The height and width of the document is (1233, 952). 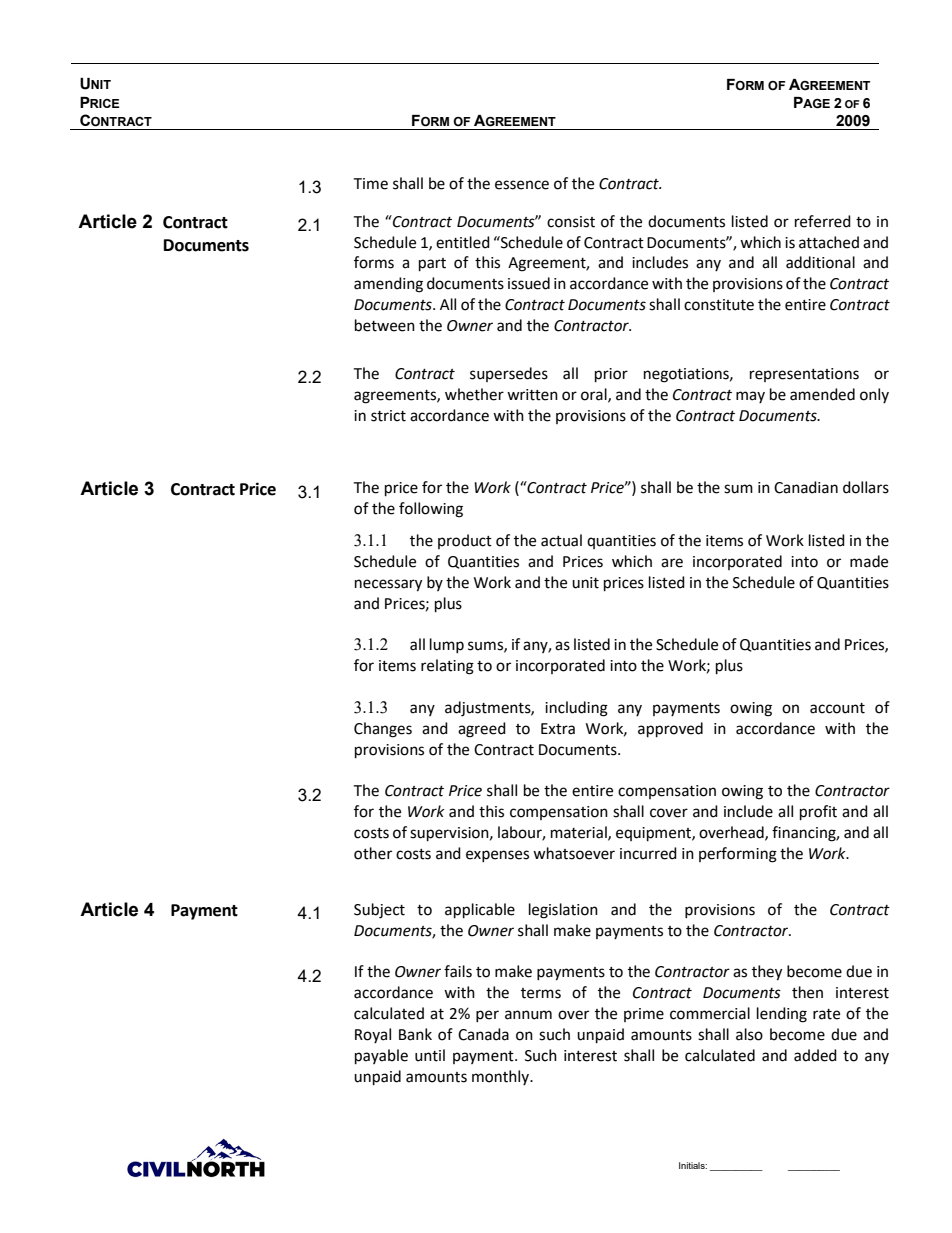 I want to click on entitled, so click(x=463, y=242).
